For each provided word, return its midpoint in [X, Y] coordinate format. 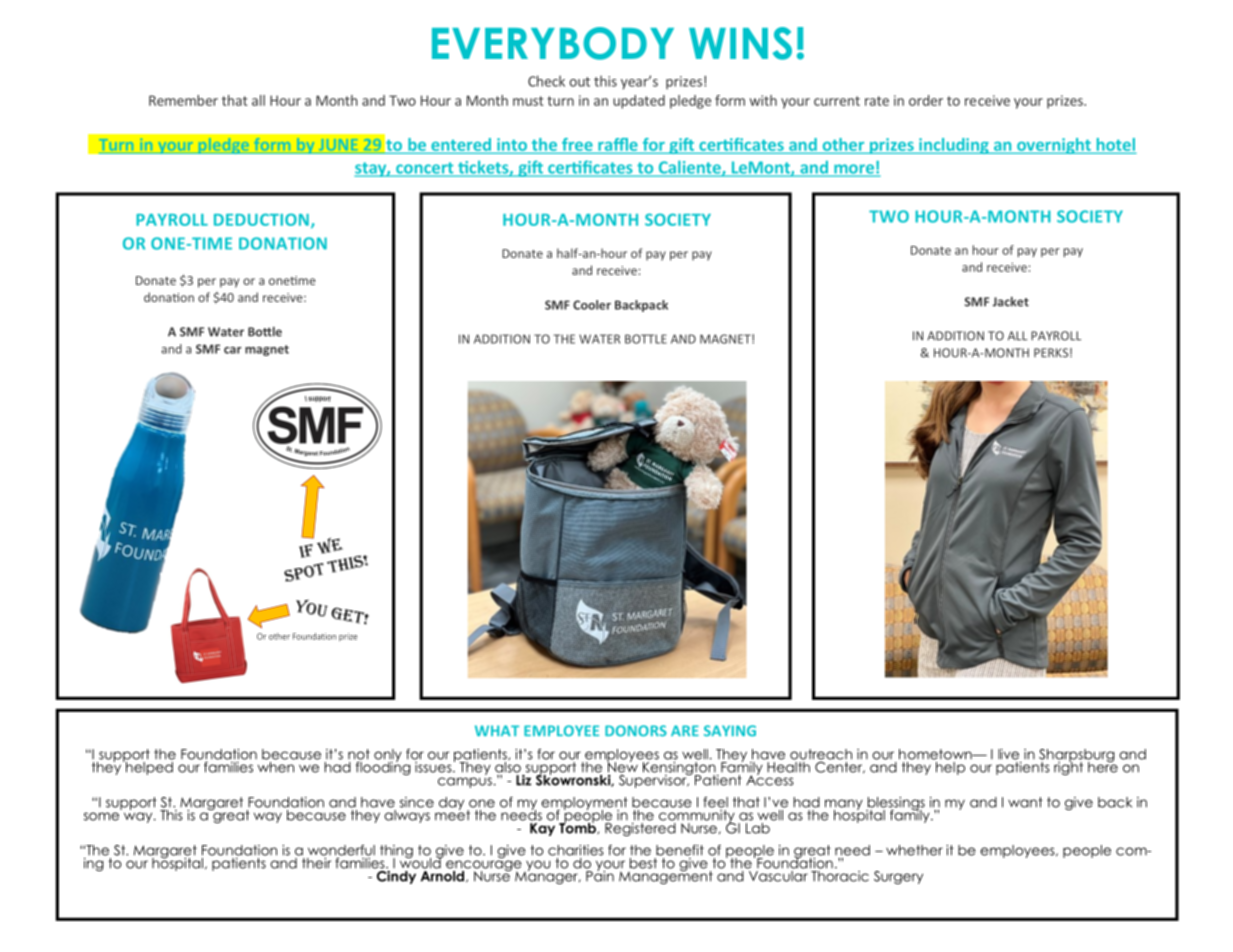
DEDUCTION [263, 220]
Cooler [592, 305]
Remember [183, 100]
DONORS [636, 731]
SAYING [730, 731]
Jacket [1011, 301]
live [1008, 754]
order [926, 100]
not [359, 755]
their [316, 862]
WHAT [497, 730]
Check [546, 81]
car [233, 350]
